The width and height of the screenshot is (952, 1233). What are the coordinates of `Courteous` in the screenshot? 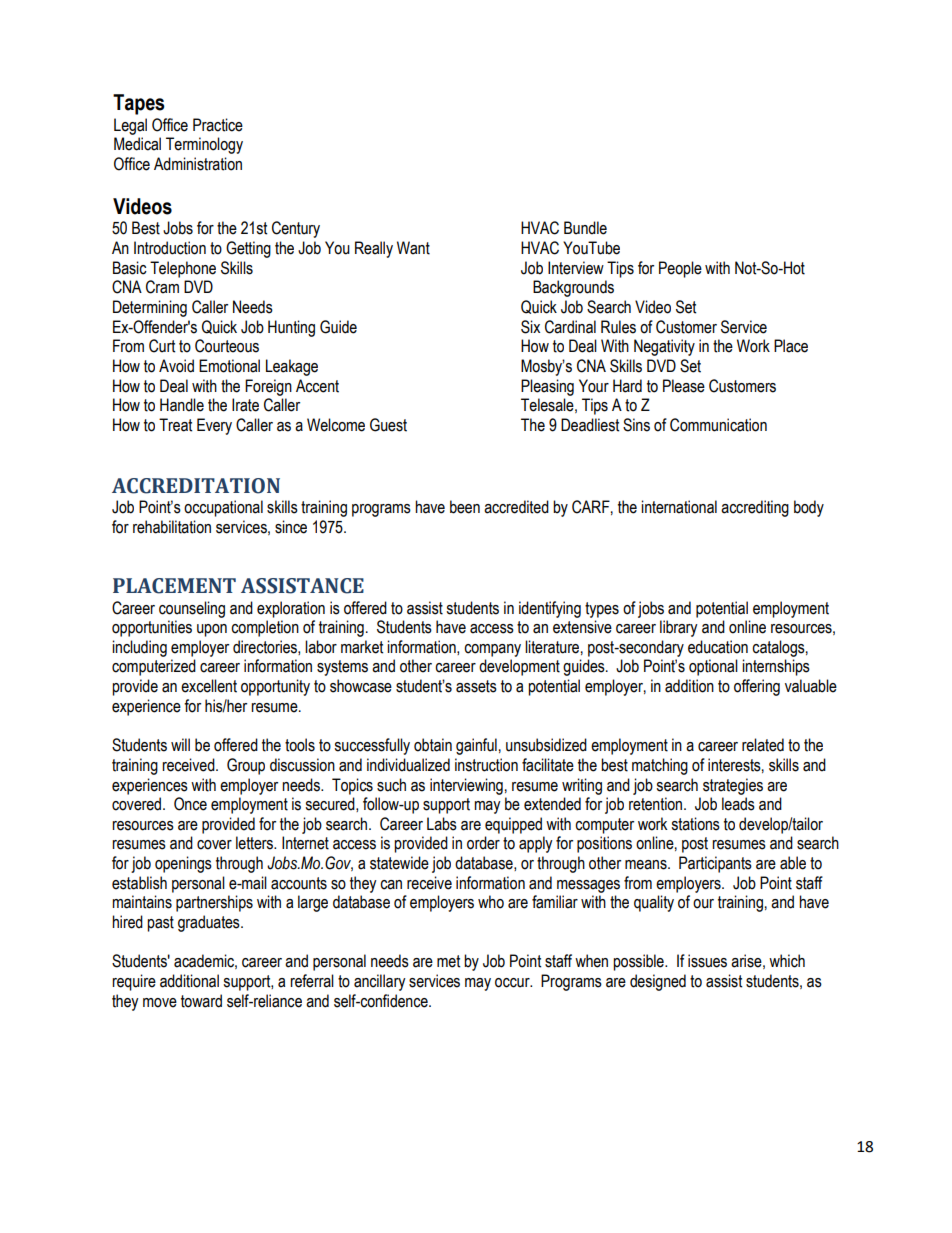 It's located at (227, 346).
